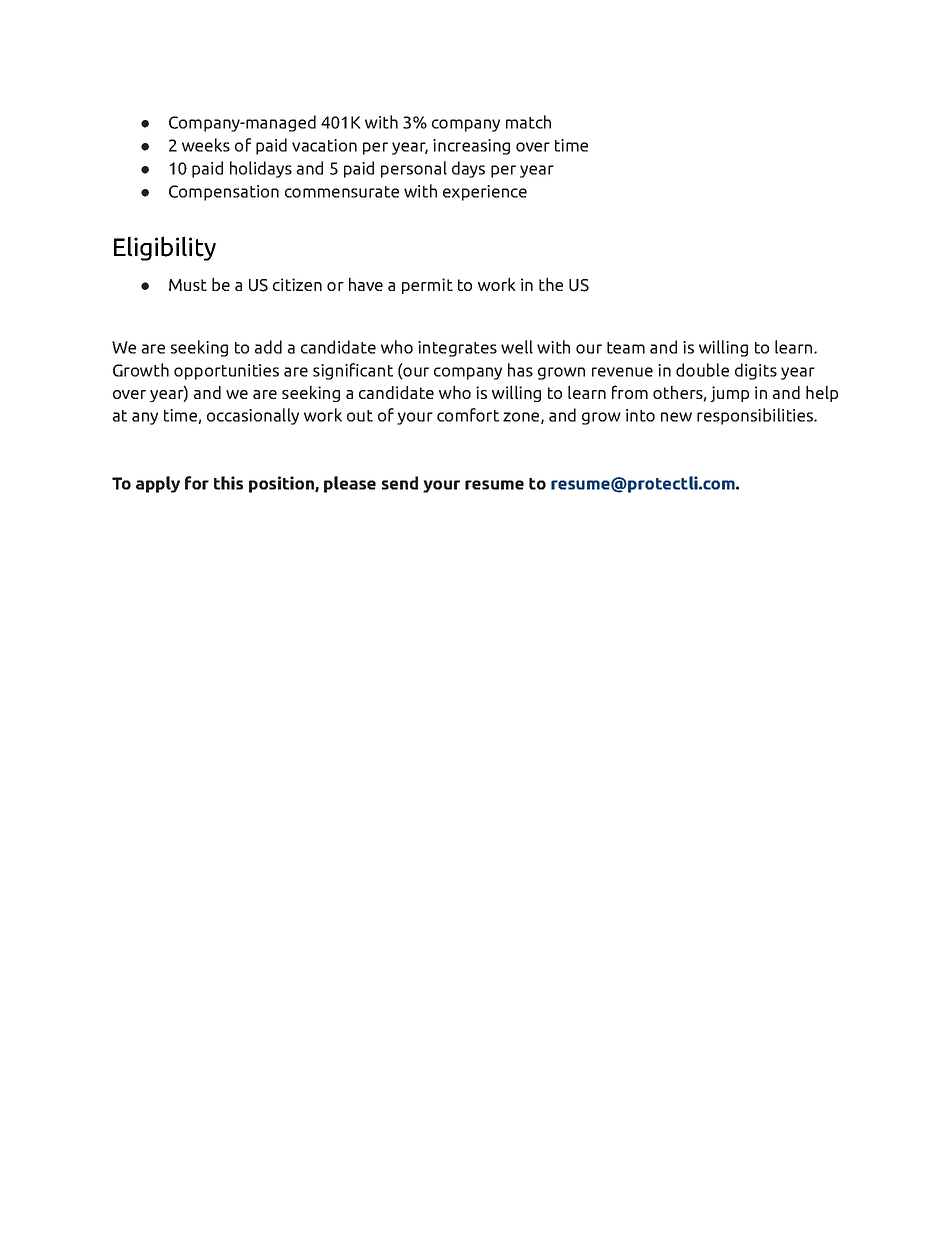  What do you see at coordinates (226, 372) in the screenshot?
I see `opportunities` at bounding box center [226, 372].
